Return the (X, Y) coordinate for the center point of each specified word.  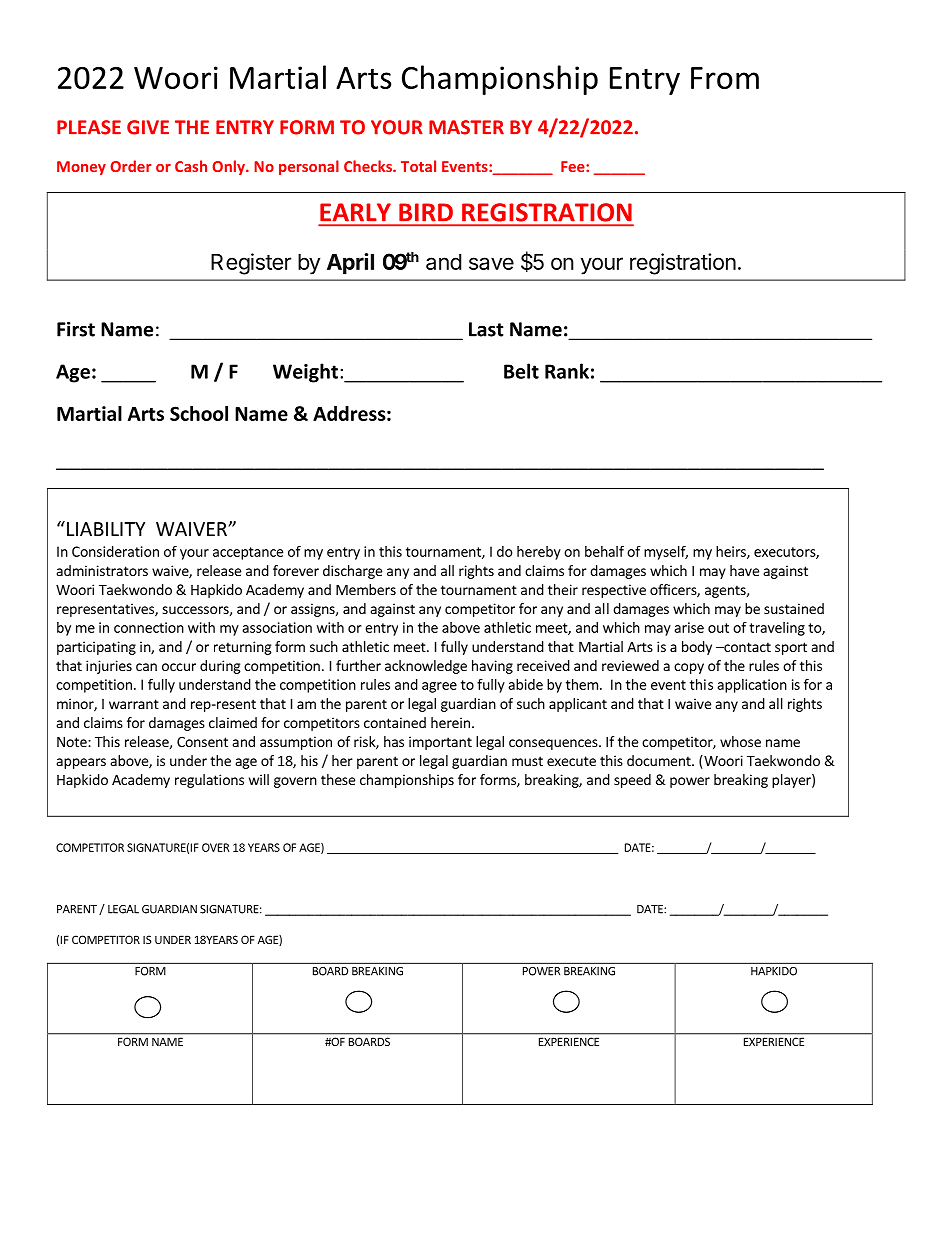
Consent (202, 742)
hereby (539, 553)
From (725, 78)
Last (486, 329)
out (718, 628)
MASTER (466, 127)
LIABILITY (106, 529)
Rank (567, 371)
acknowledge (426, 667)
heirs (732, 552)
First (76, 329)
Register (251, 264)
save (491, 263)
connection (149, 627)
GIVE (148, 127)
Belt (521, 371)
